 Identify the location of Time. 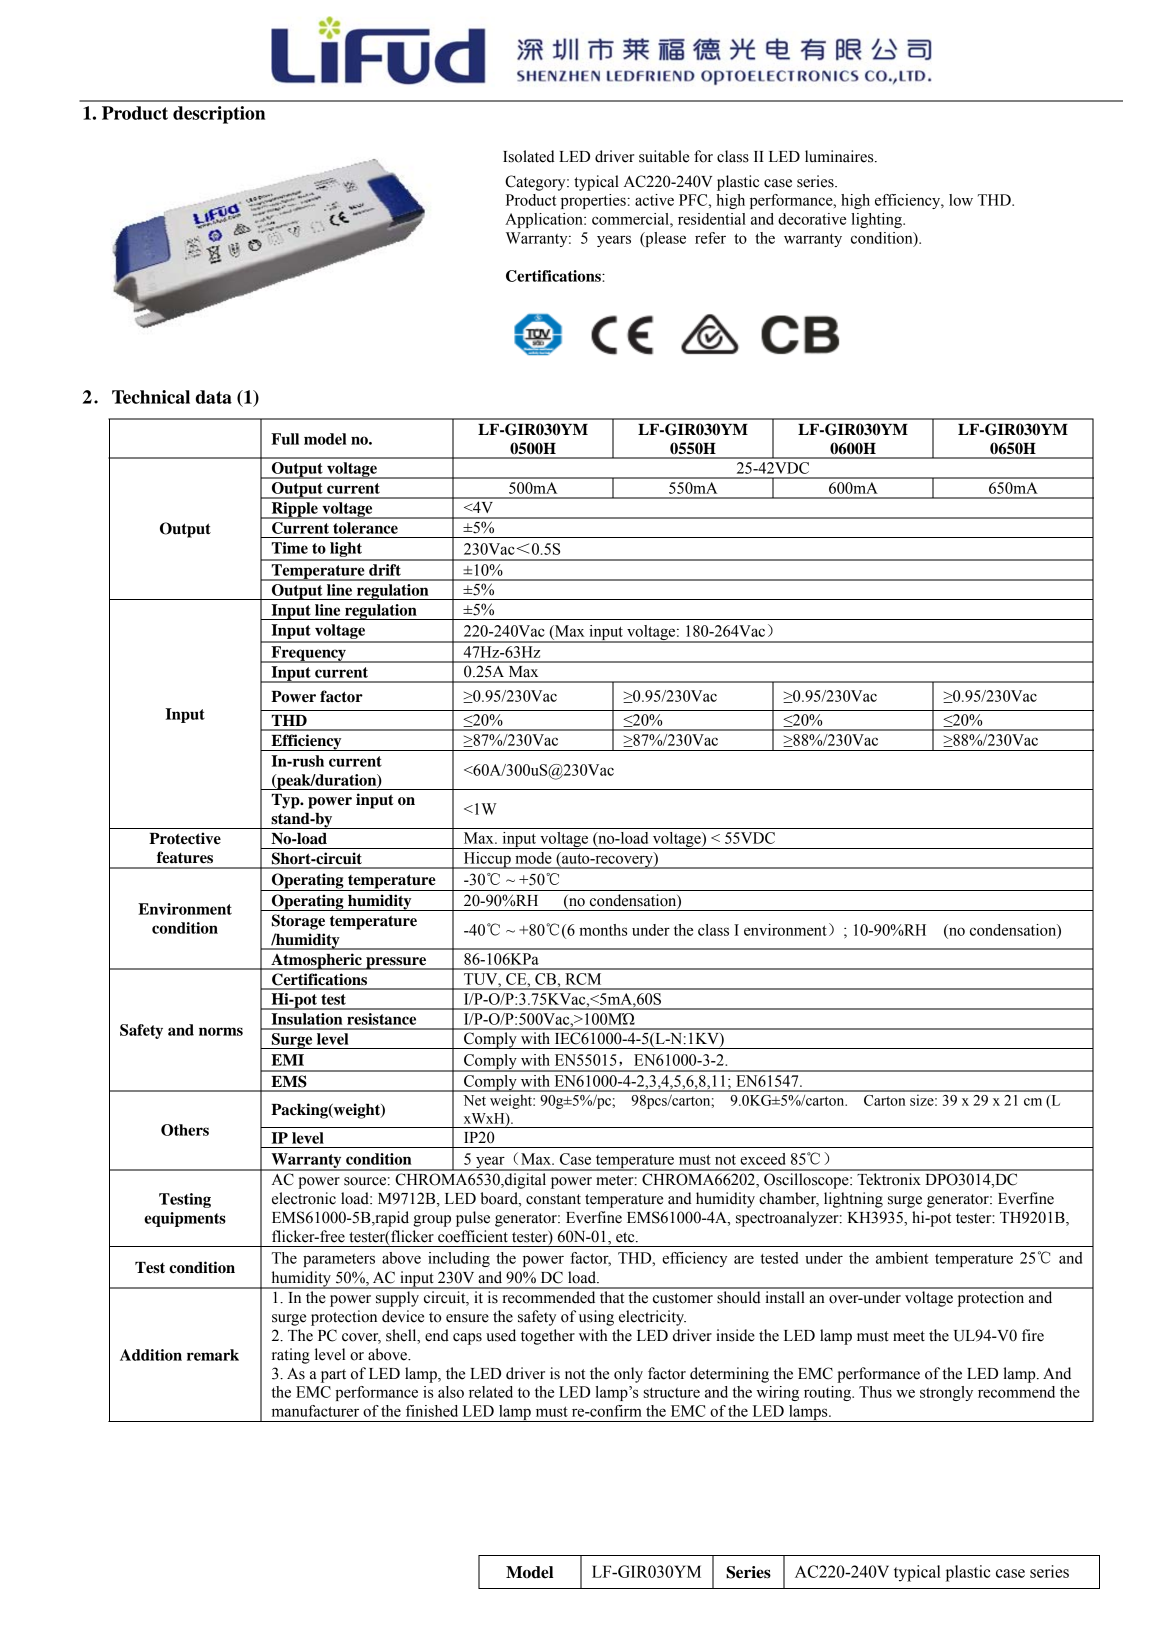
(290, 548).
